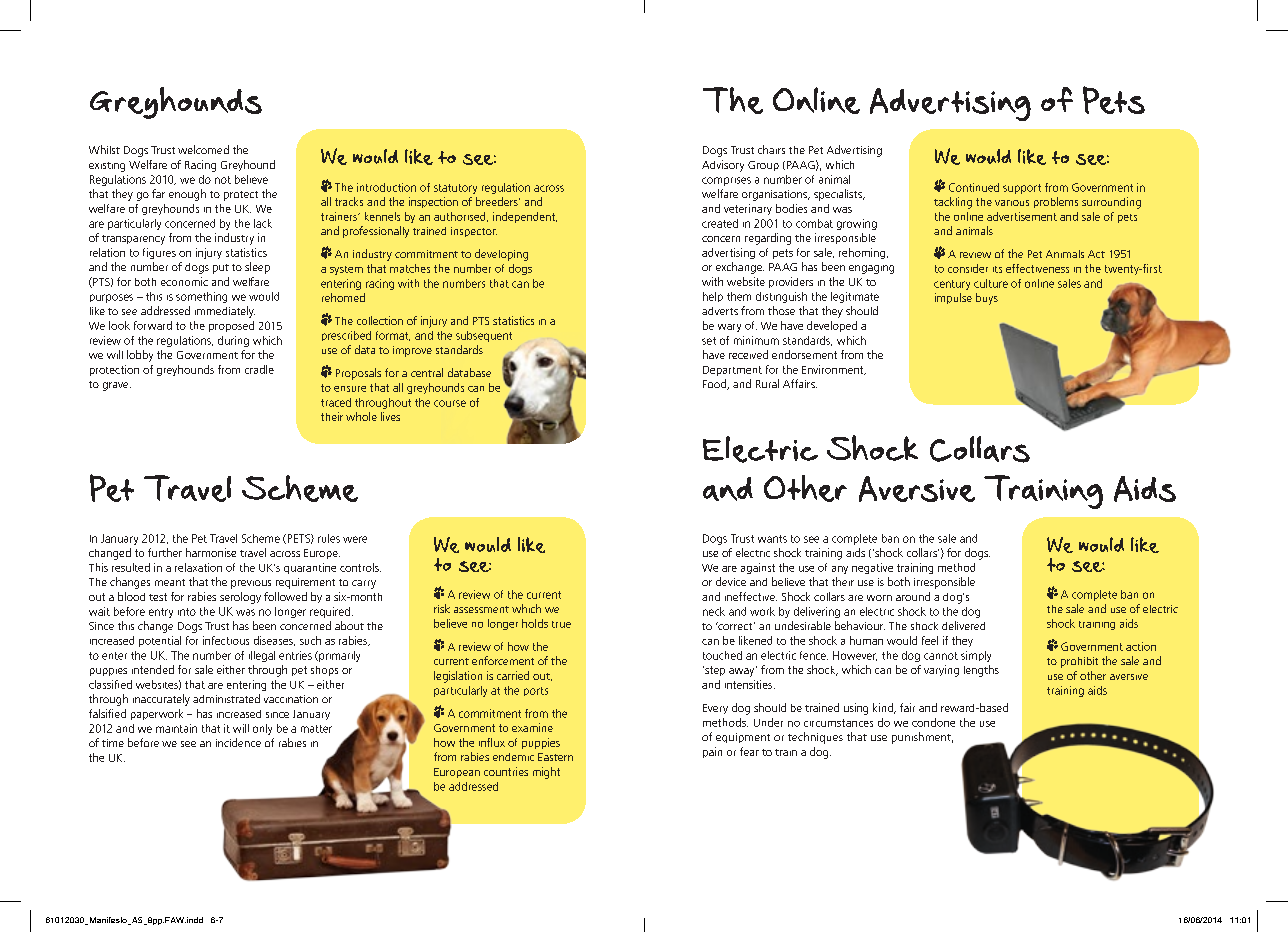 This image has width=1288, height=932. What do you see at coordinates (872, 568) in the image?
I see `negative` at bounding box center [872, 568].
